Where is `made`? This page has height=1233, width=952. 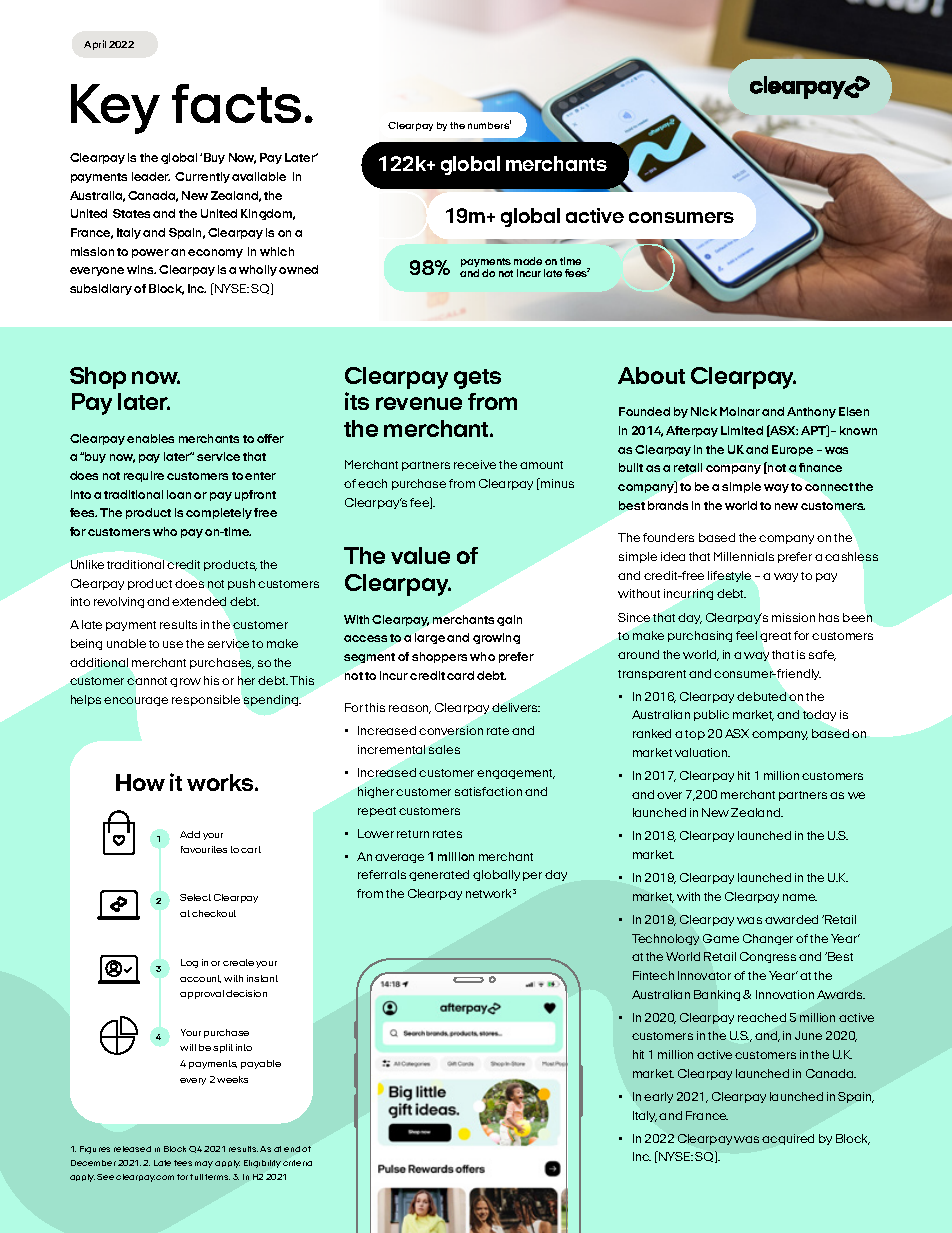 made is located at coordinates (528, 261).
